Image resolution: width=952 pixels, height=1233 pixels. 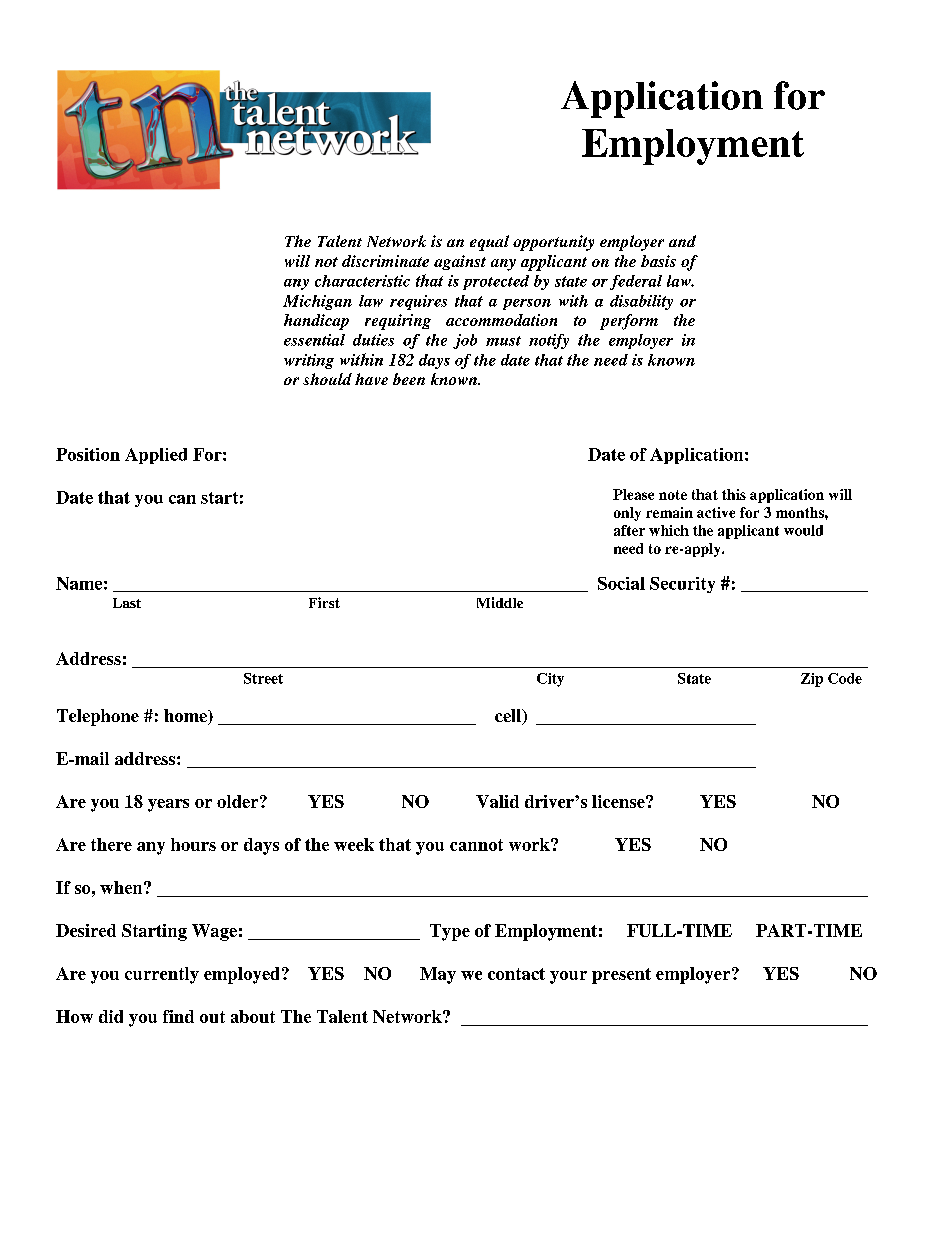 What do you see at coordinates (460, 262) in the document?
I see `against` at bounding box center [460, 262].
